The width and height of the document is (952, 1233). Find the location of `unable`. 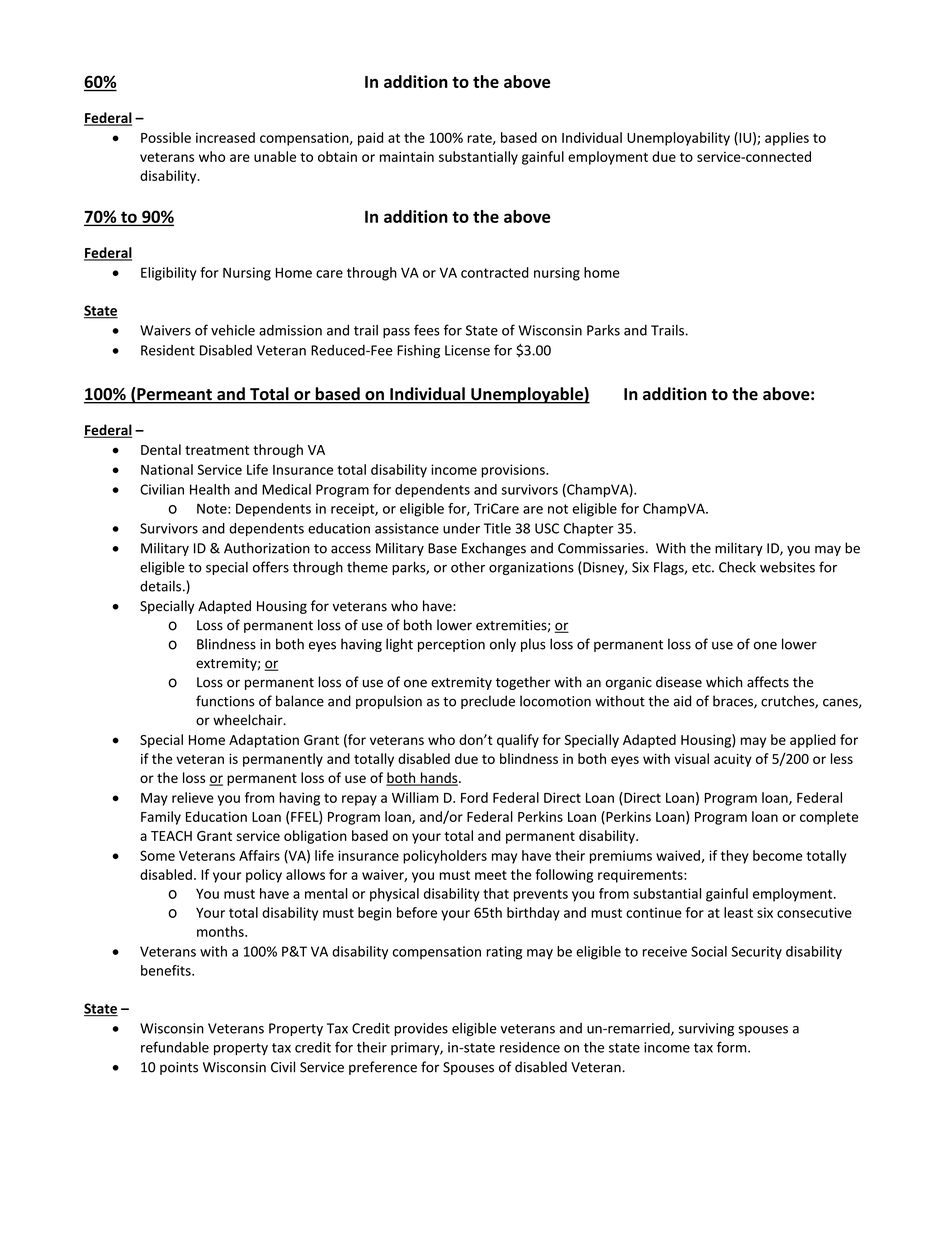

unable is located at coordinates (275, 156).
